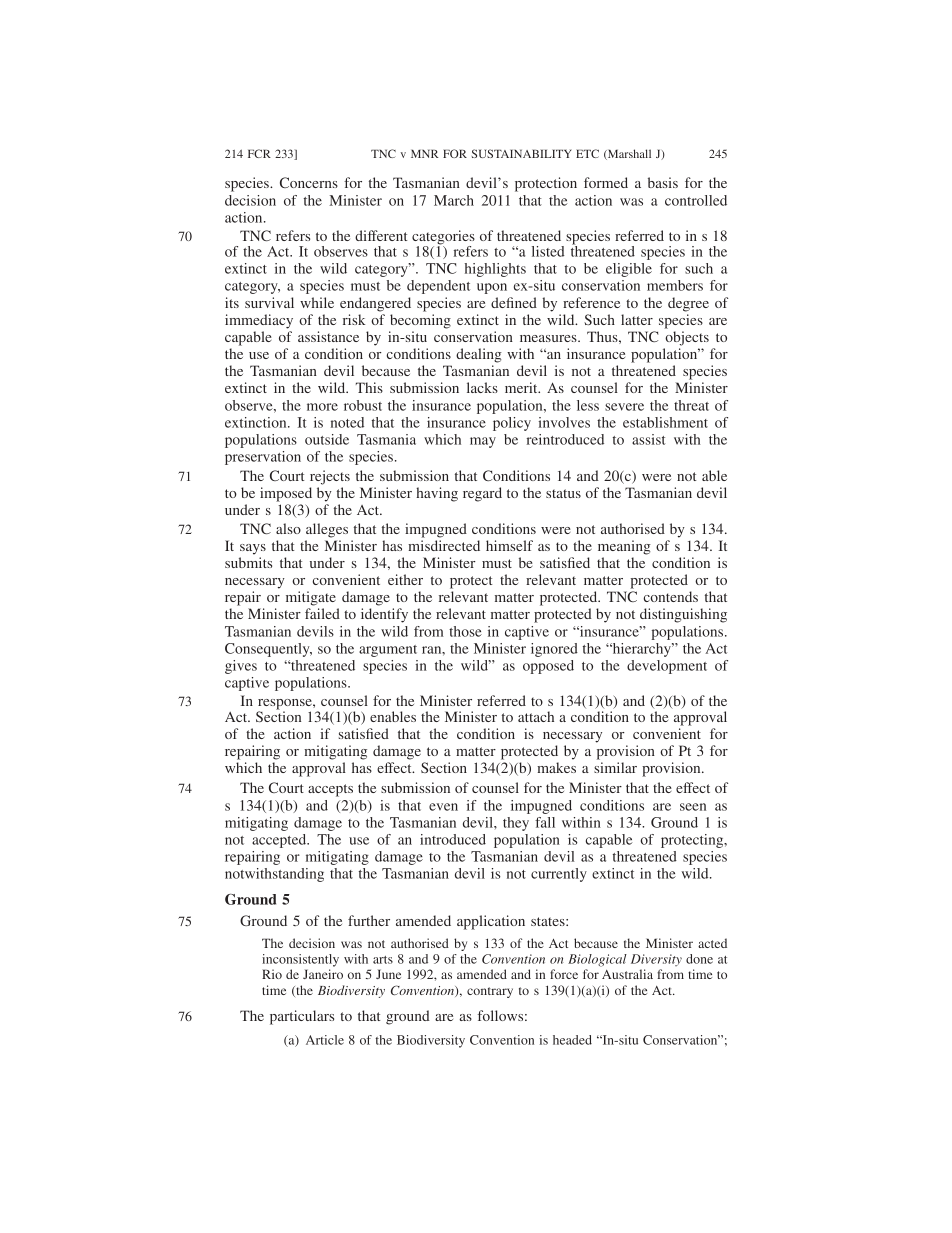  What do you see at coordinates (624, 407) in the screenshot?
I see `severe` at bounding box center [624, 407].
